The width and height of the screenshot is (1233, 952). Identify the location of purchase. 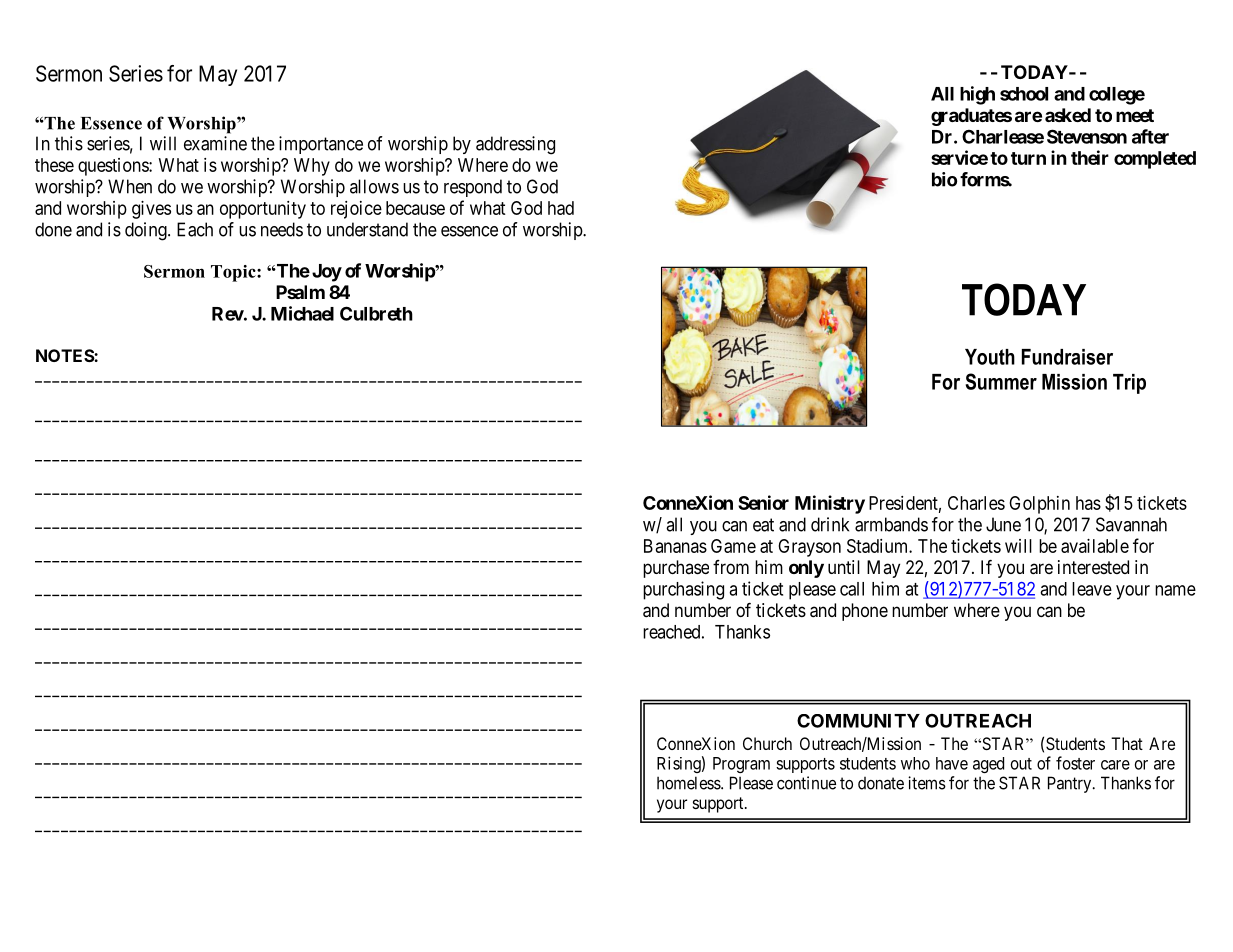
(676, 569).
